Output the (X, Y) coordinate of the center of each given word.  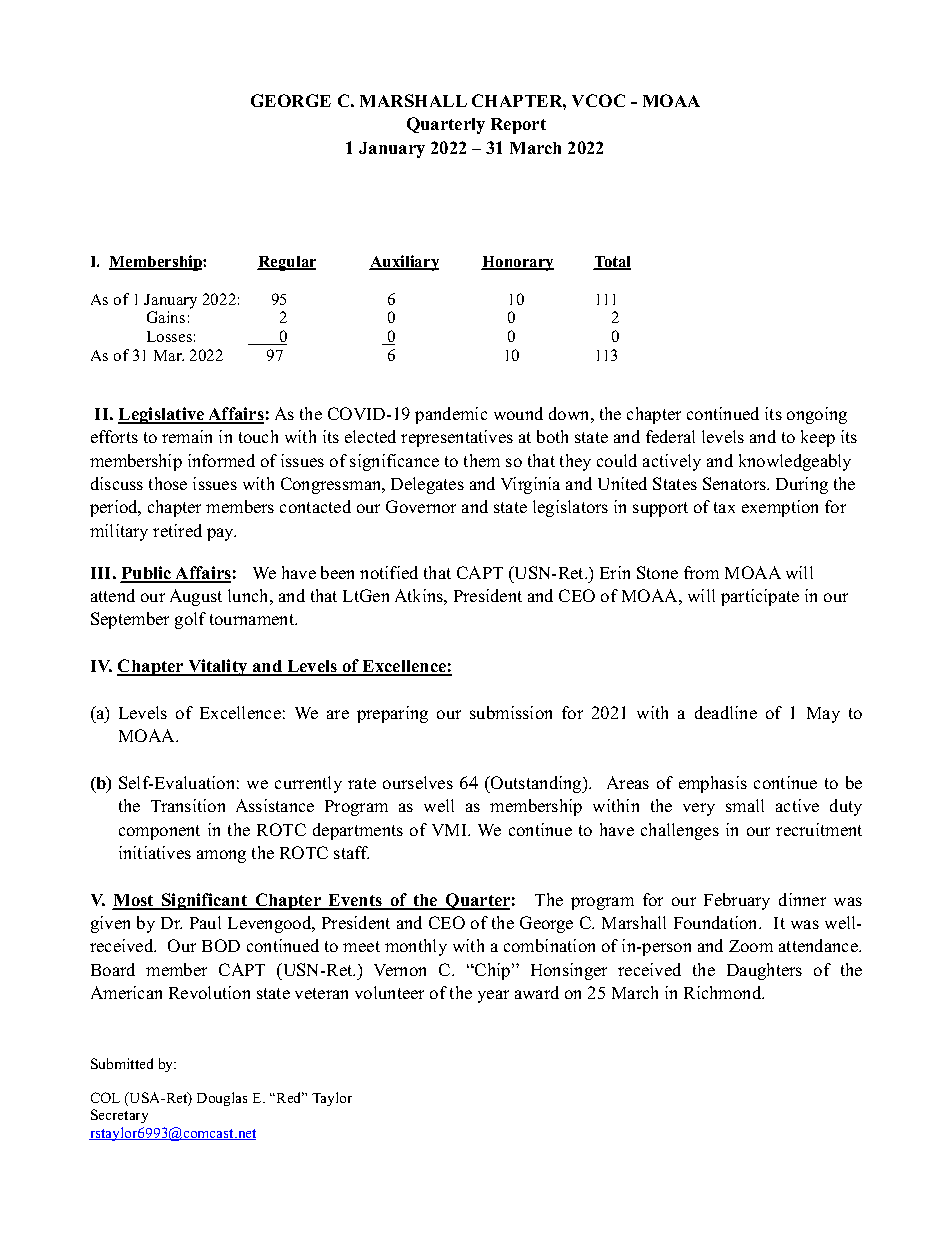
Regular (286, 263)
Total (612, 263)
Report (518, 126)
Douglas (222, 1099)
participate (760, 597)
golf (190, 620)
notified (389, 572)
